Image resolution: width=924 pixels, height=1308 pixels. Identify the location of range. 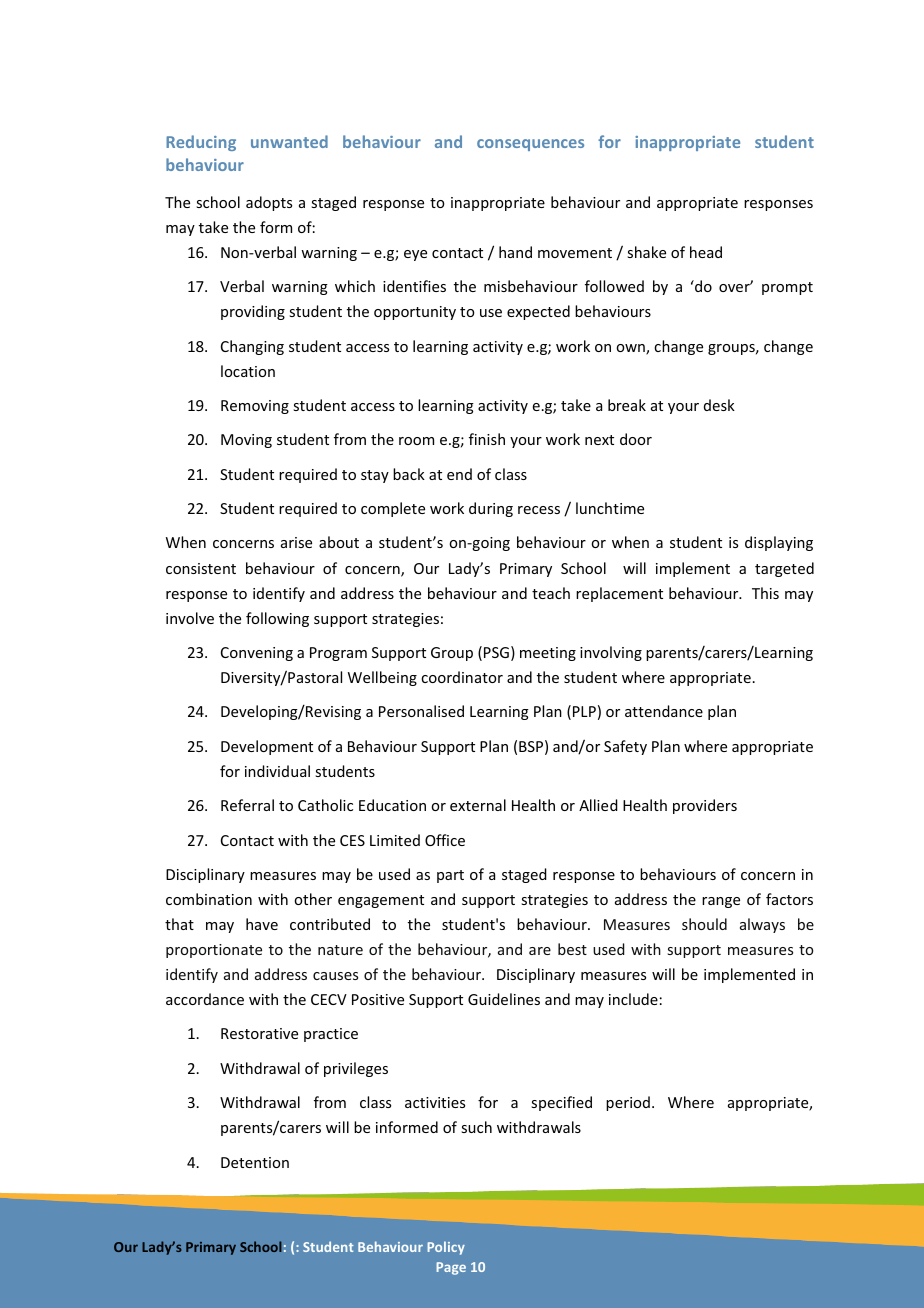
(721, 902).
